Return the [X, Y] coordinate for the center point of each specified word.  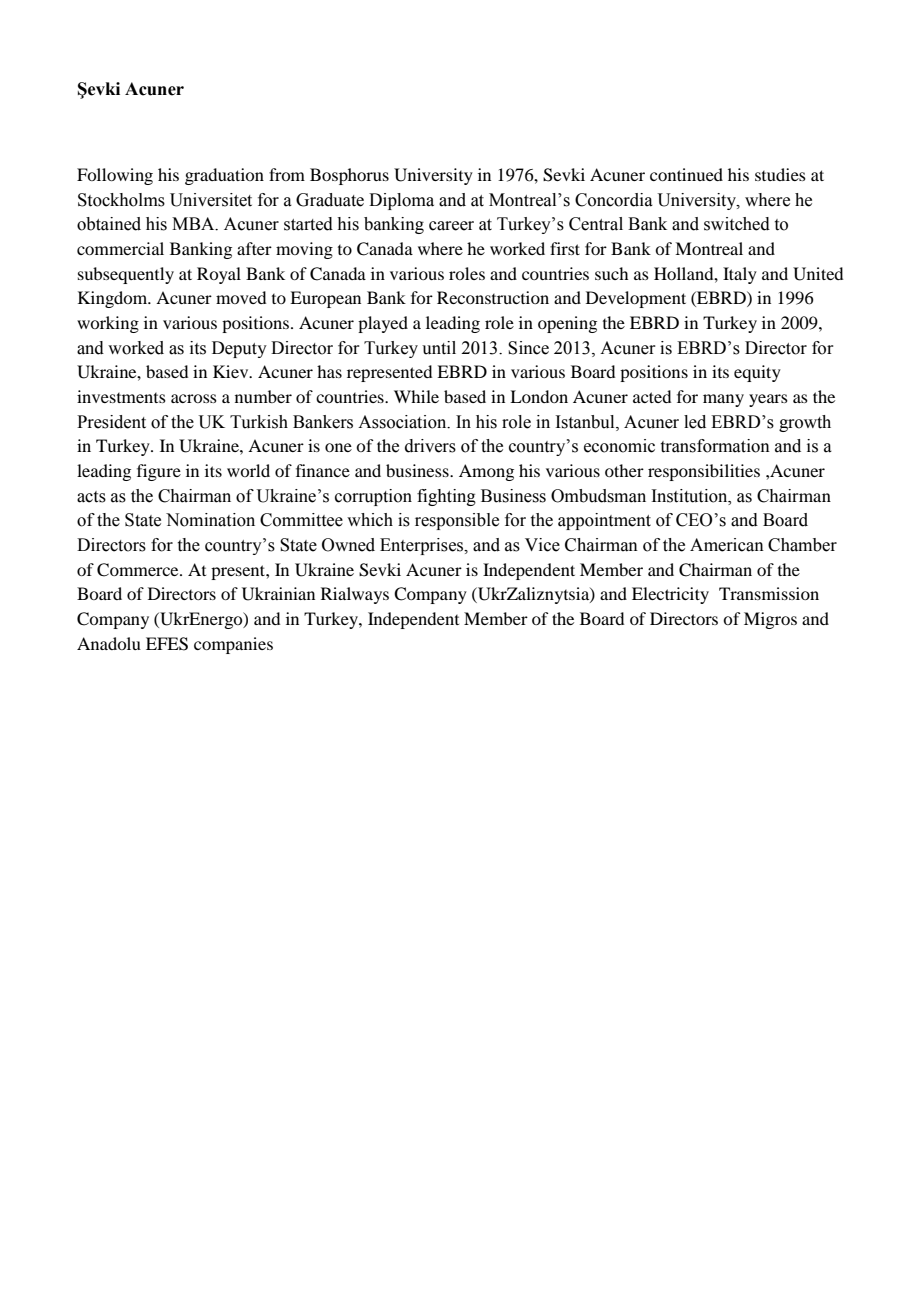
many [723, 400]
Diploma [401, 201]
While [416, 396]
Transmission [769, 593]
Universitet [211, 200]
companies [233, 645]
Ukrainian [278, 594]
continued [686, 174]
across [194, 398]
